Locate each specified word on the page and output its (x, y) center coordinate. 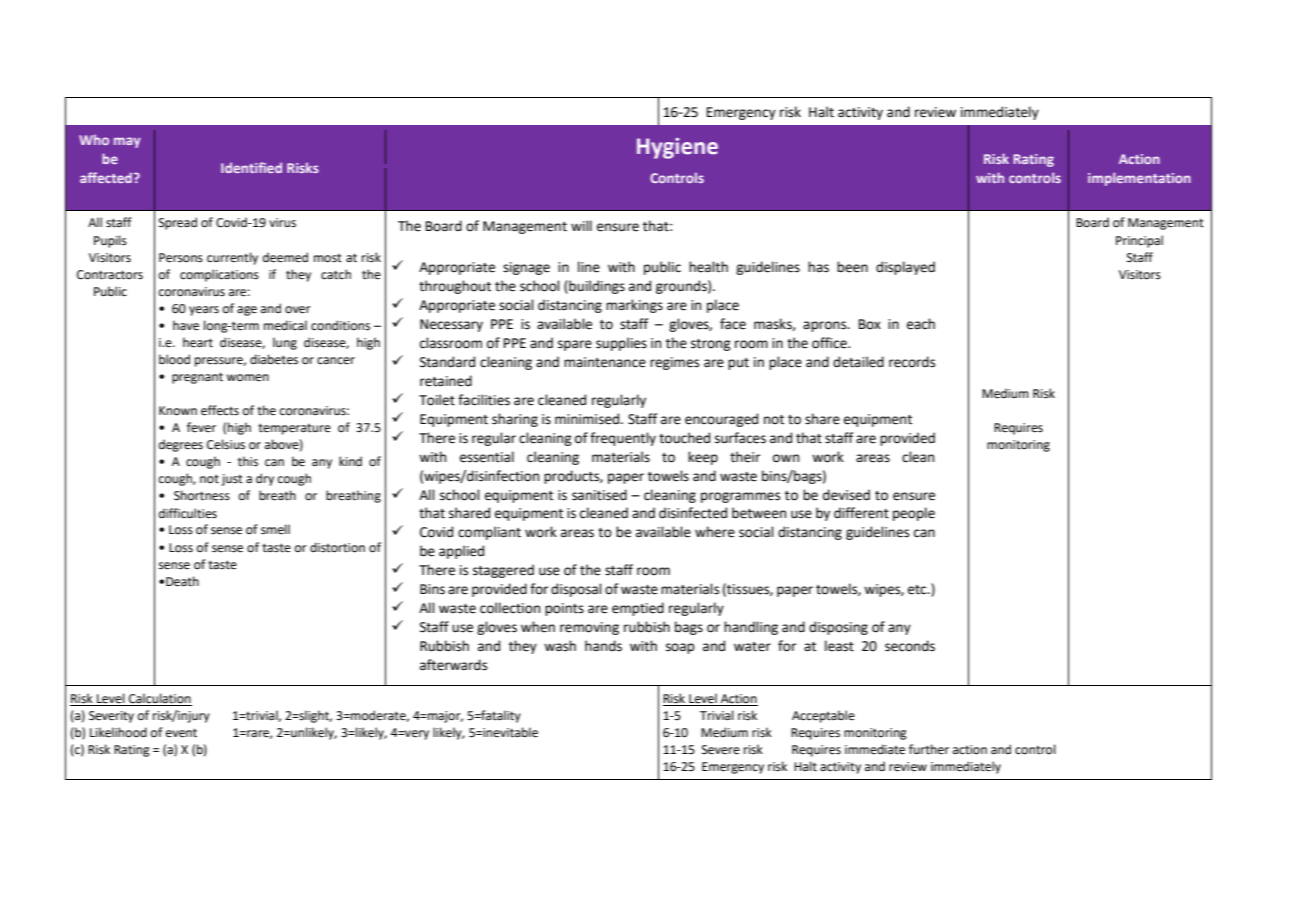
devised (846, 495)
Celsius (226, 444)
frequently (623, 439)
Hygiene (677, 148)
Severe (721, 750)
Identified (251, 167)
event (181, 733)
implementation (1139, 179)
